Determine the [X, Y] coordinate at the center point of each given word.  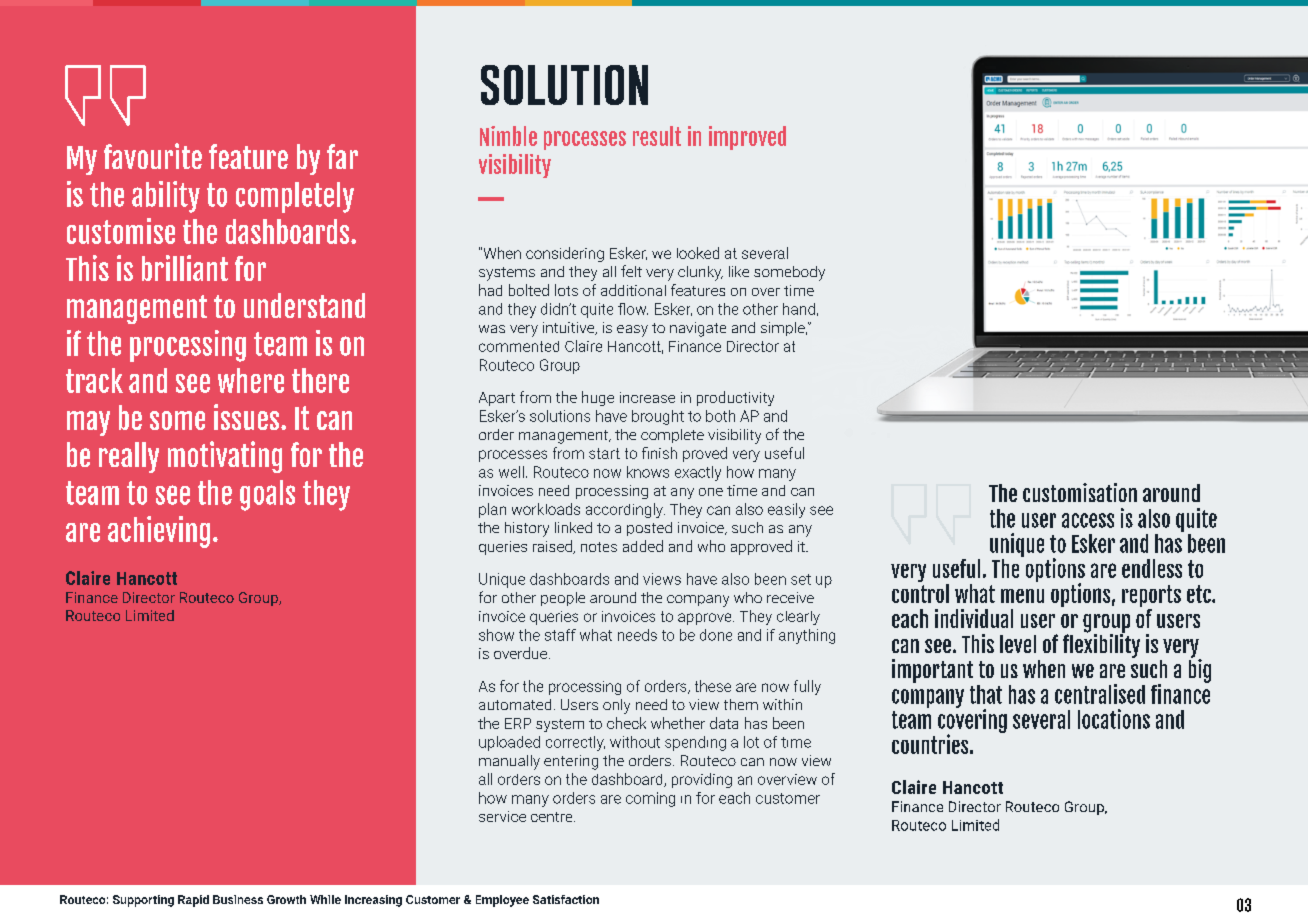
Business [238, 899]
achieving [159, 532]
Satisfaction [566, 899]
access [1088, 520]
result [657, 136]
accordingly [625, 510]
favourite [153, 156]
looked [698, 253]
